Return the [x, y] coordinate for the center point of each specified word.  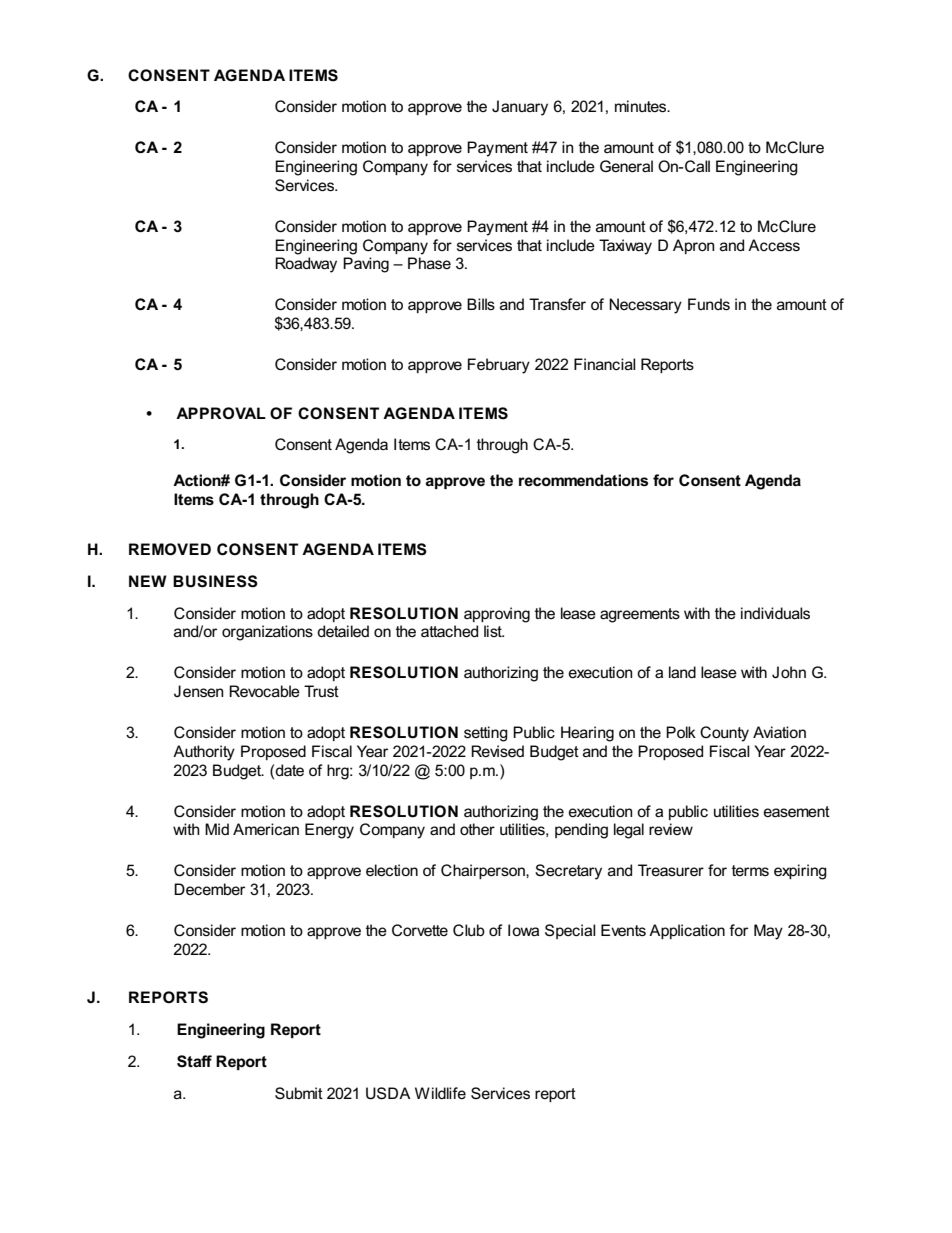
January [520, 108]
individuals [775, 613]
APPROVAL [221, 413]
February [499, 366]
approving [497, 615]
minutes [642, 106]
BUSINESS [215, 581]
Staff [194, 1061]
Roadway [306, 265]
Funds [709, 304]
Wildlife [440, 1093]
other [477, 829]
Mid [217, 829]
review [671, 829]
